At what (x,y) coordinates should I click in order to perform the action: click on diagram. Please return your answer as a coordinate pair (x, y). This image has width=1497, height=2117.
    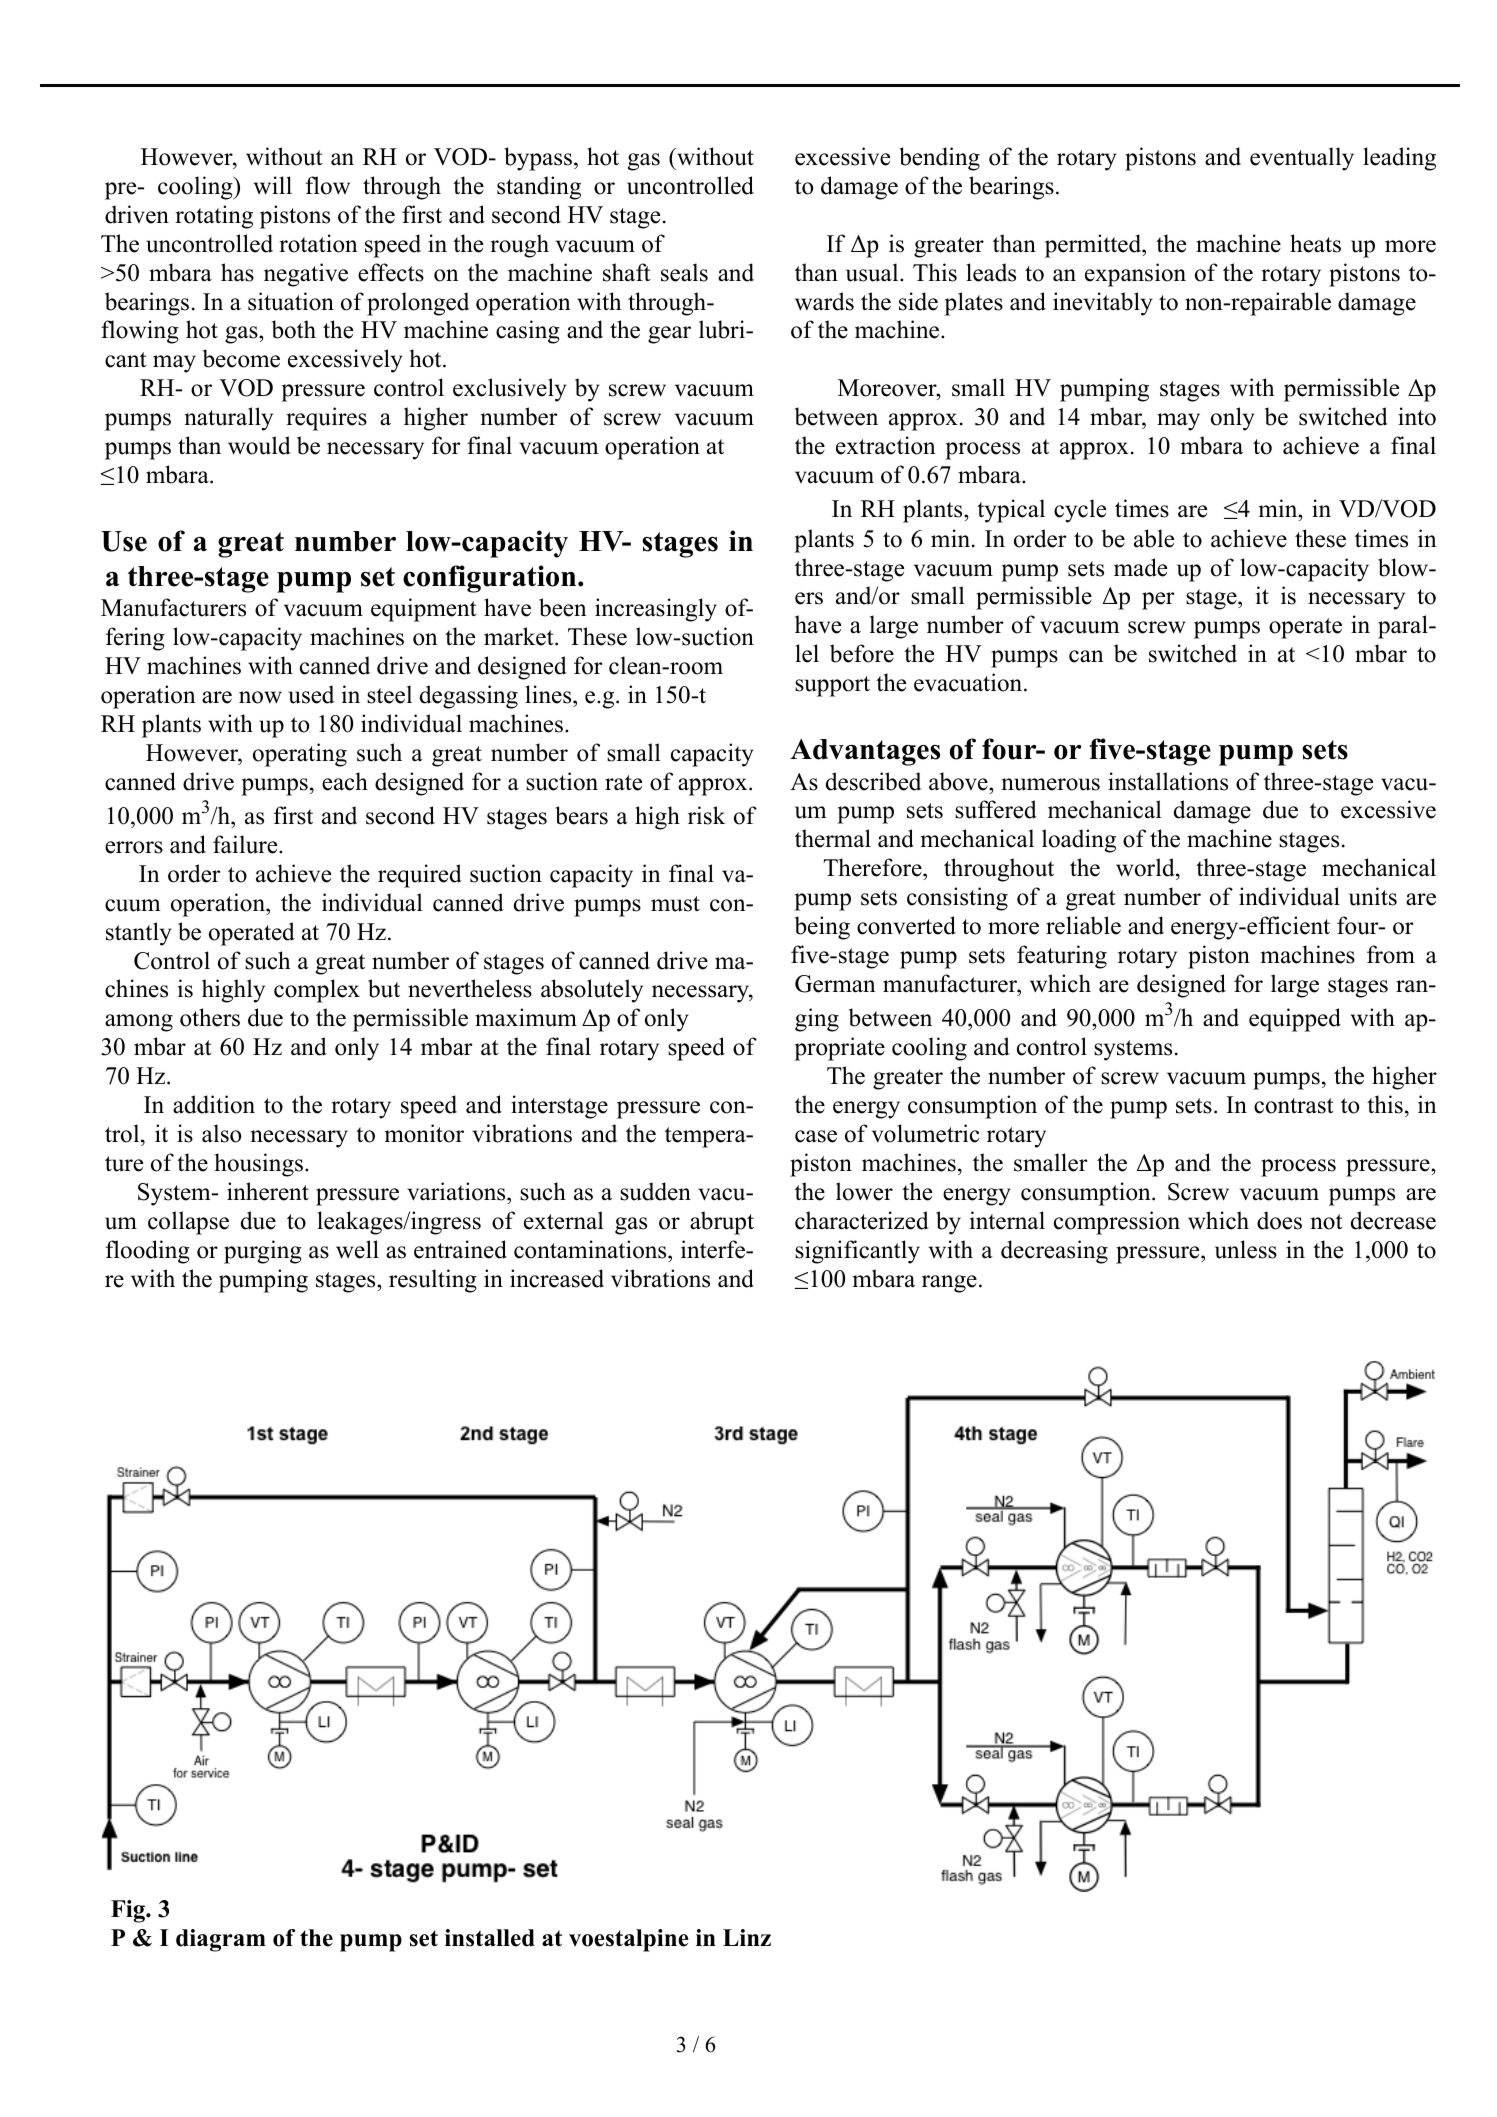
    Looking at the image, I should click on (221, 1940).
